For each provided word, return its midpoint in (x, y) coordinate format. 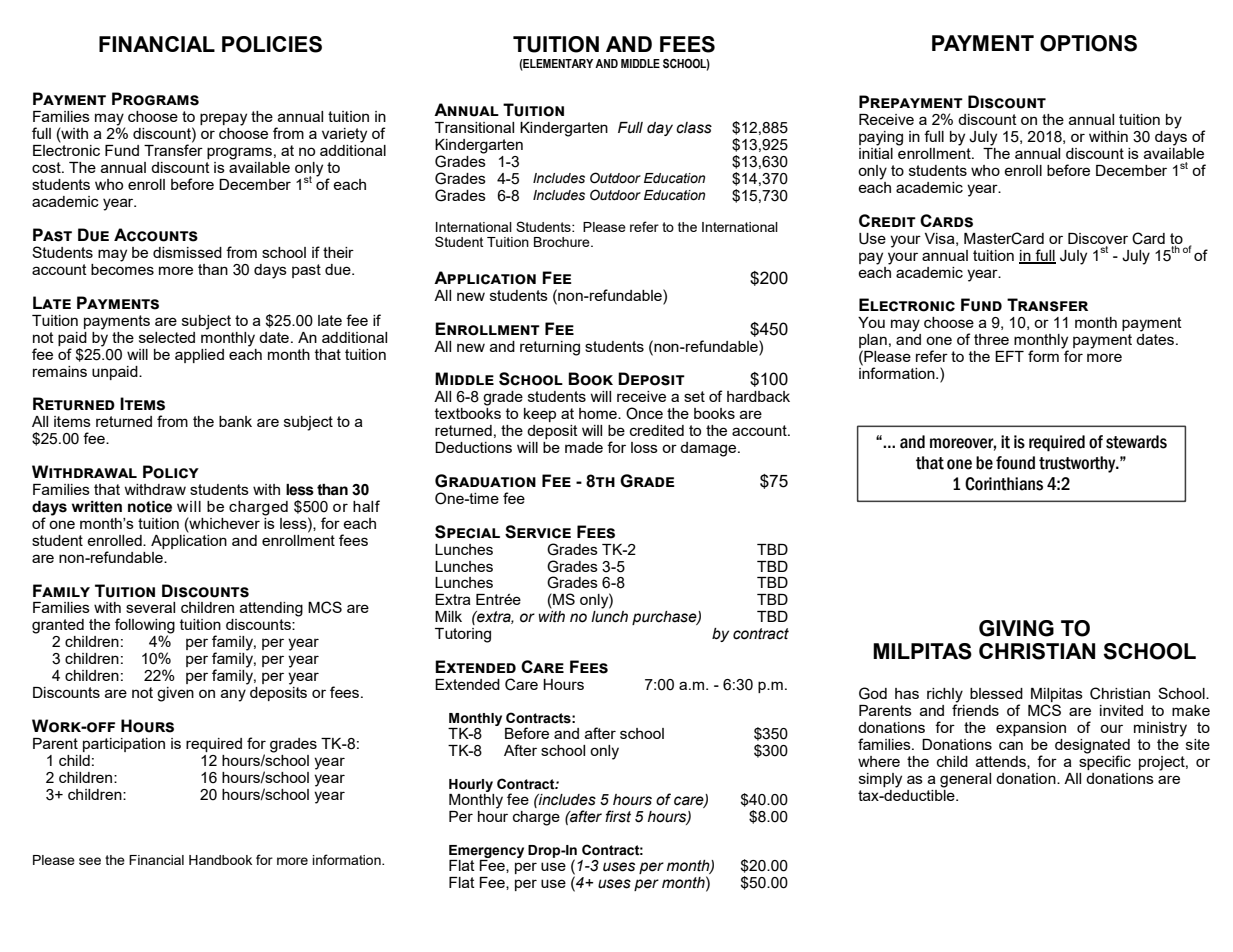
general (965, 780)
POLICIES (272, 44)
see (90, 861)
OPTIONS (1088, 43)
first (618, 816)
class (694, 128)
